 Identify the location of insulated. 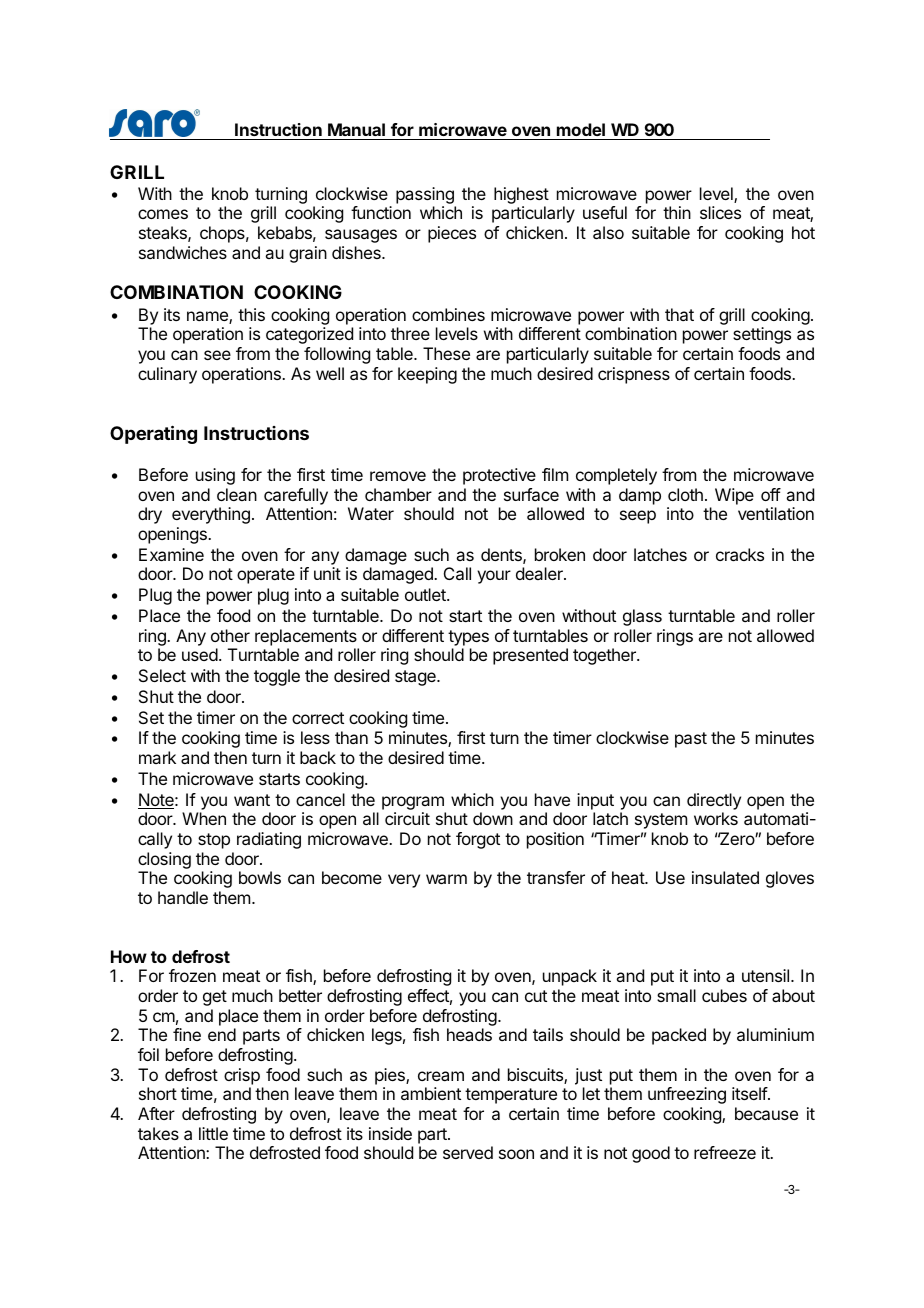
(725, 877).
